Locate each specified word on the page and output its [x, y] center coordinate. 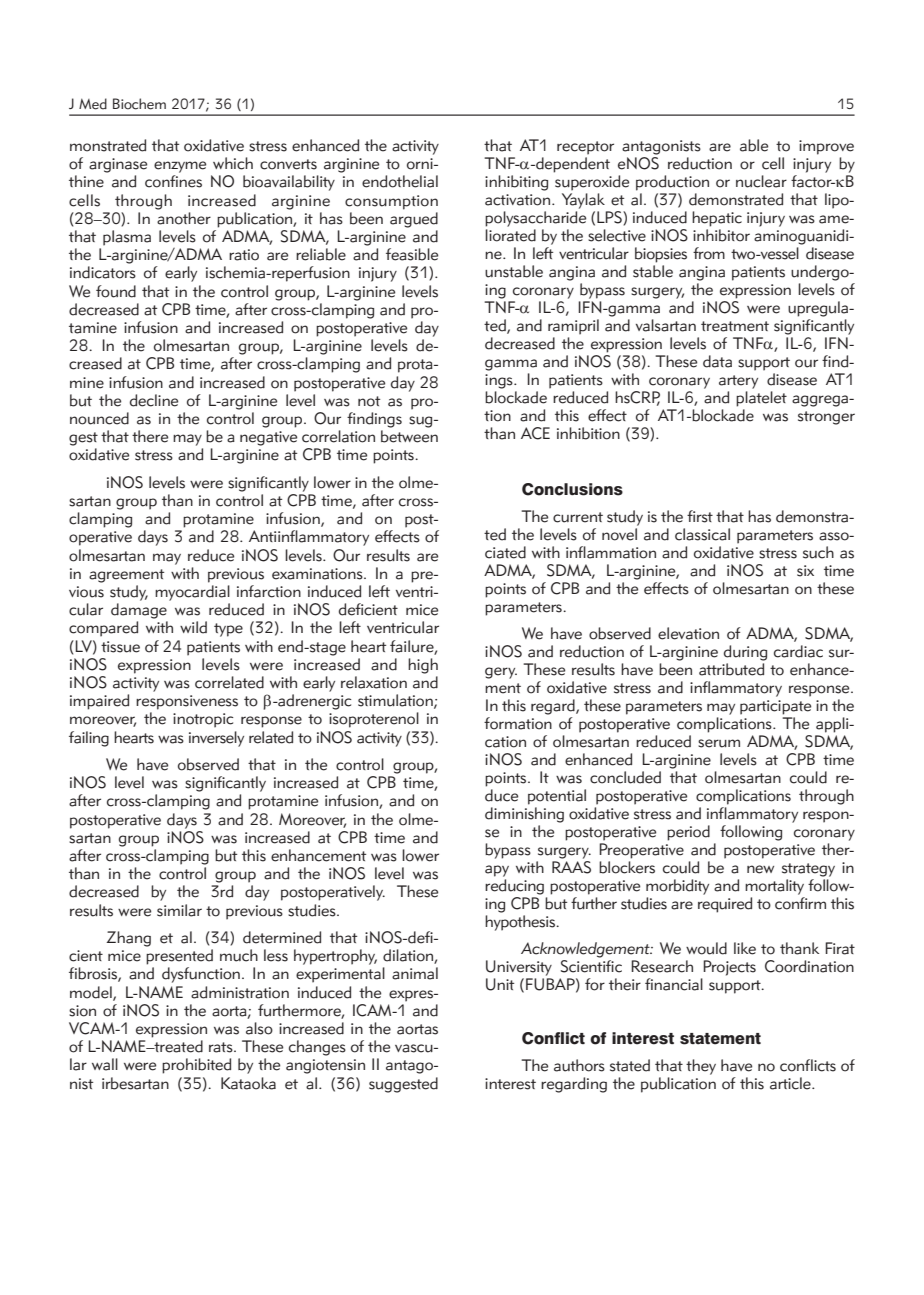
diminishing [524, 815]
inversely [216, 739]
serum [719, 743]
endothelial [400, 181]
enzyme [180, 167]
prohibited [196, 1066]
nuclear [761, 181]
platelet [761, 399]
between [409, 436]
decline [154, 400]
